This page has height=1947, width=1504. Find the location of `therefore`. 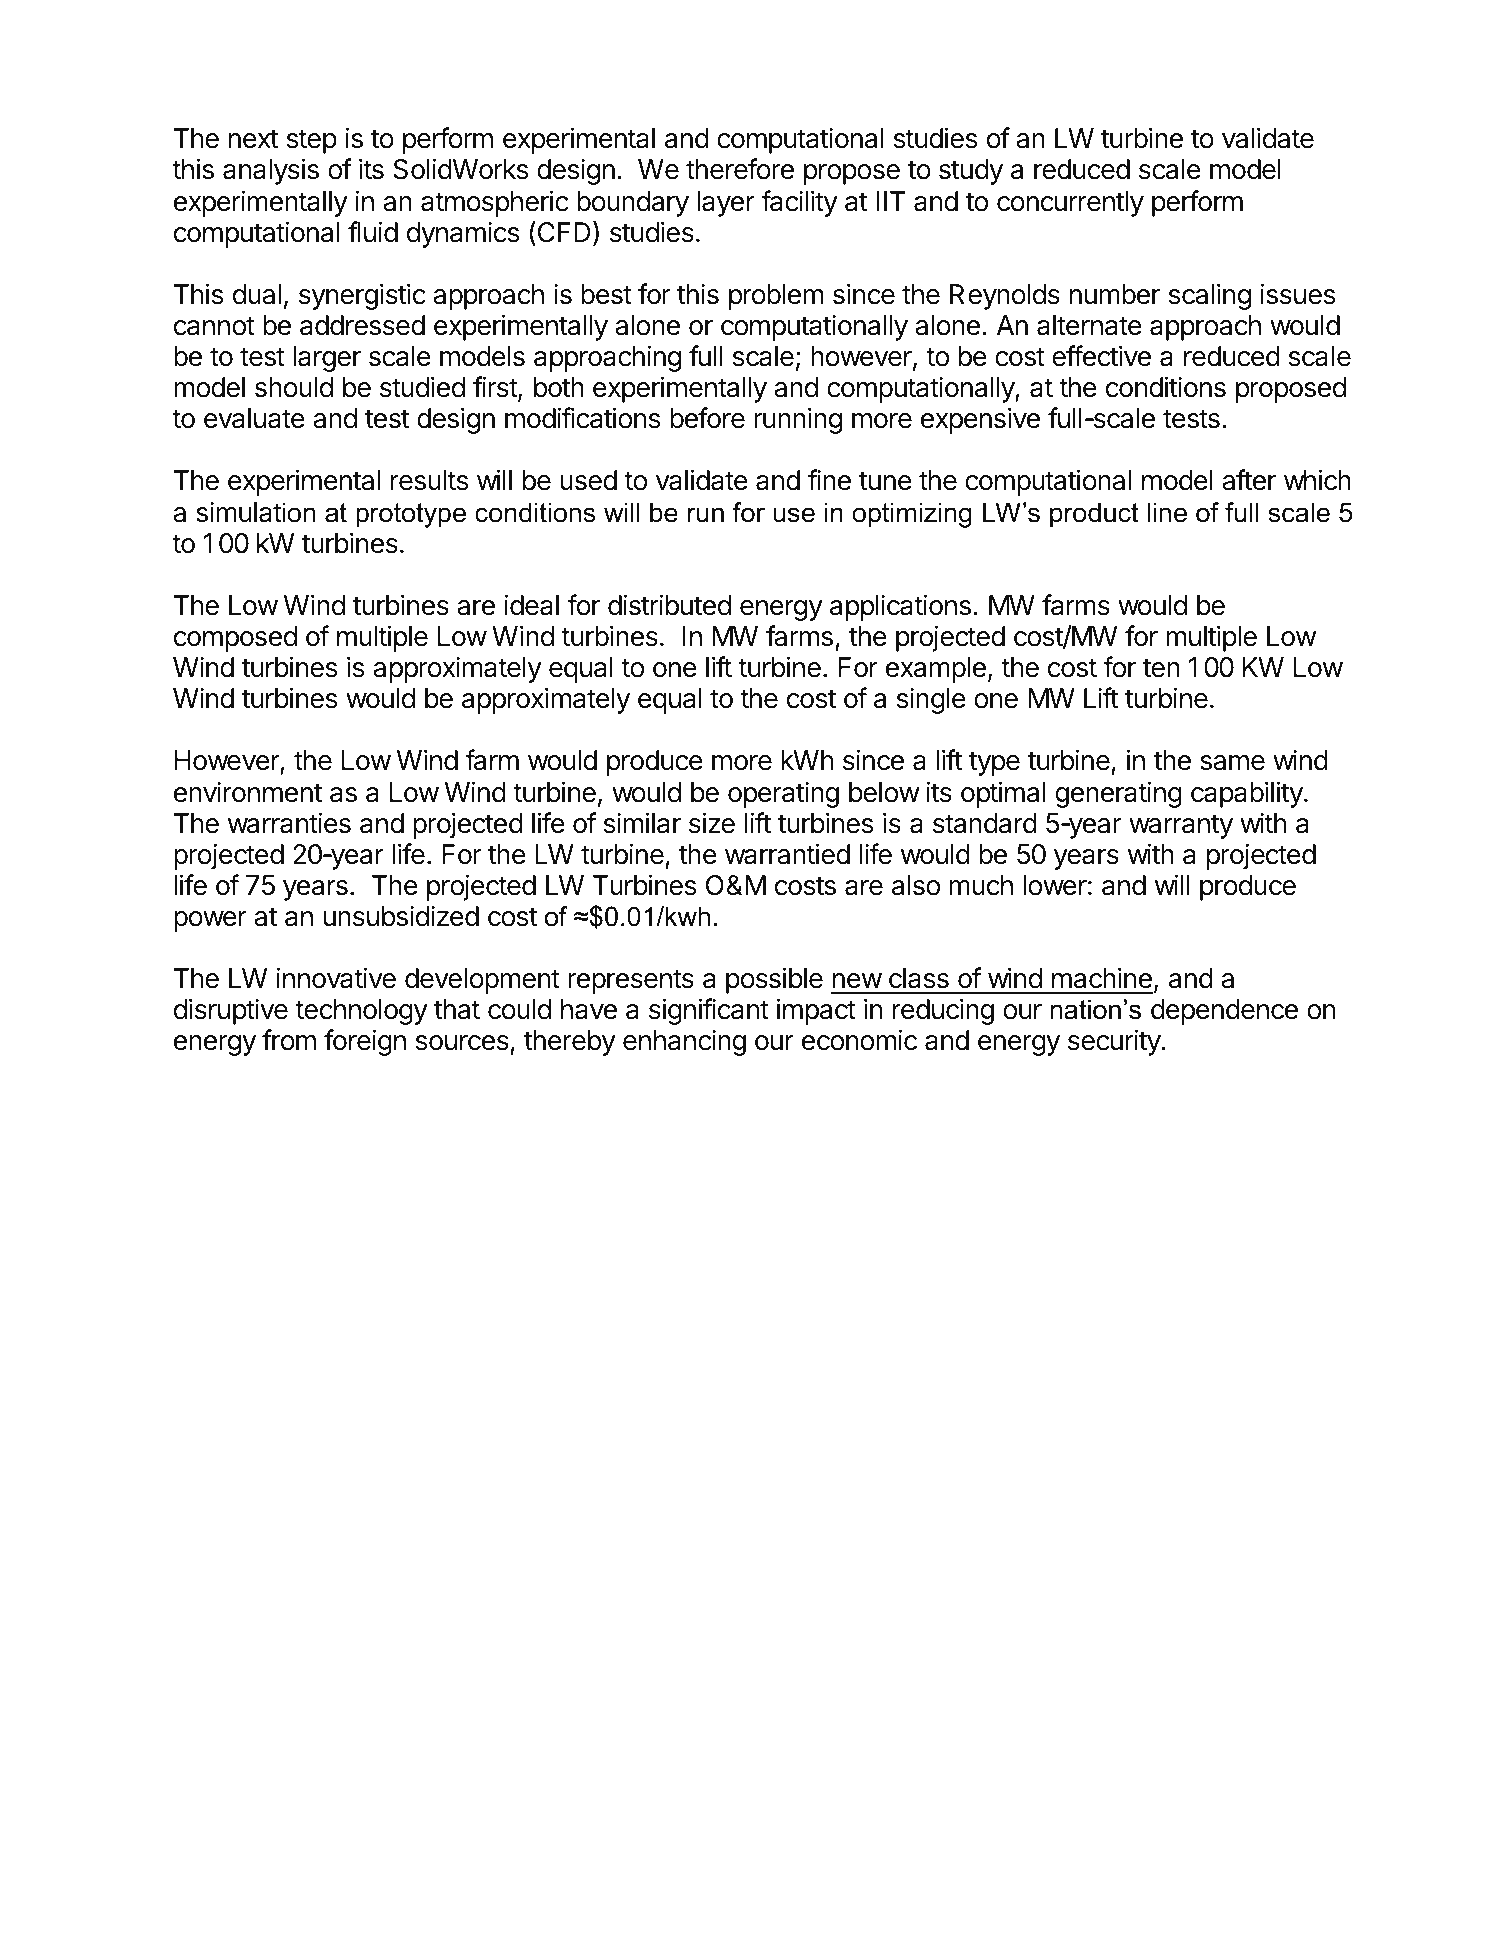

therefore is located at coordinates (740, 169).
